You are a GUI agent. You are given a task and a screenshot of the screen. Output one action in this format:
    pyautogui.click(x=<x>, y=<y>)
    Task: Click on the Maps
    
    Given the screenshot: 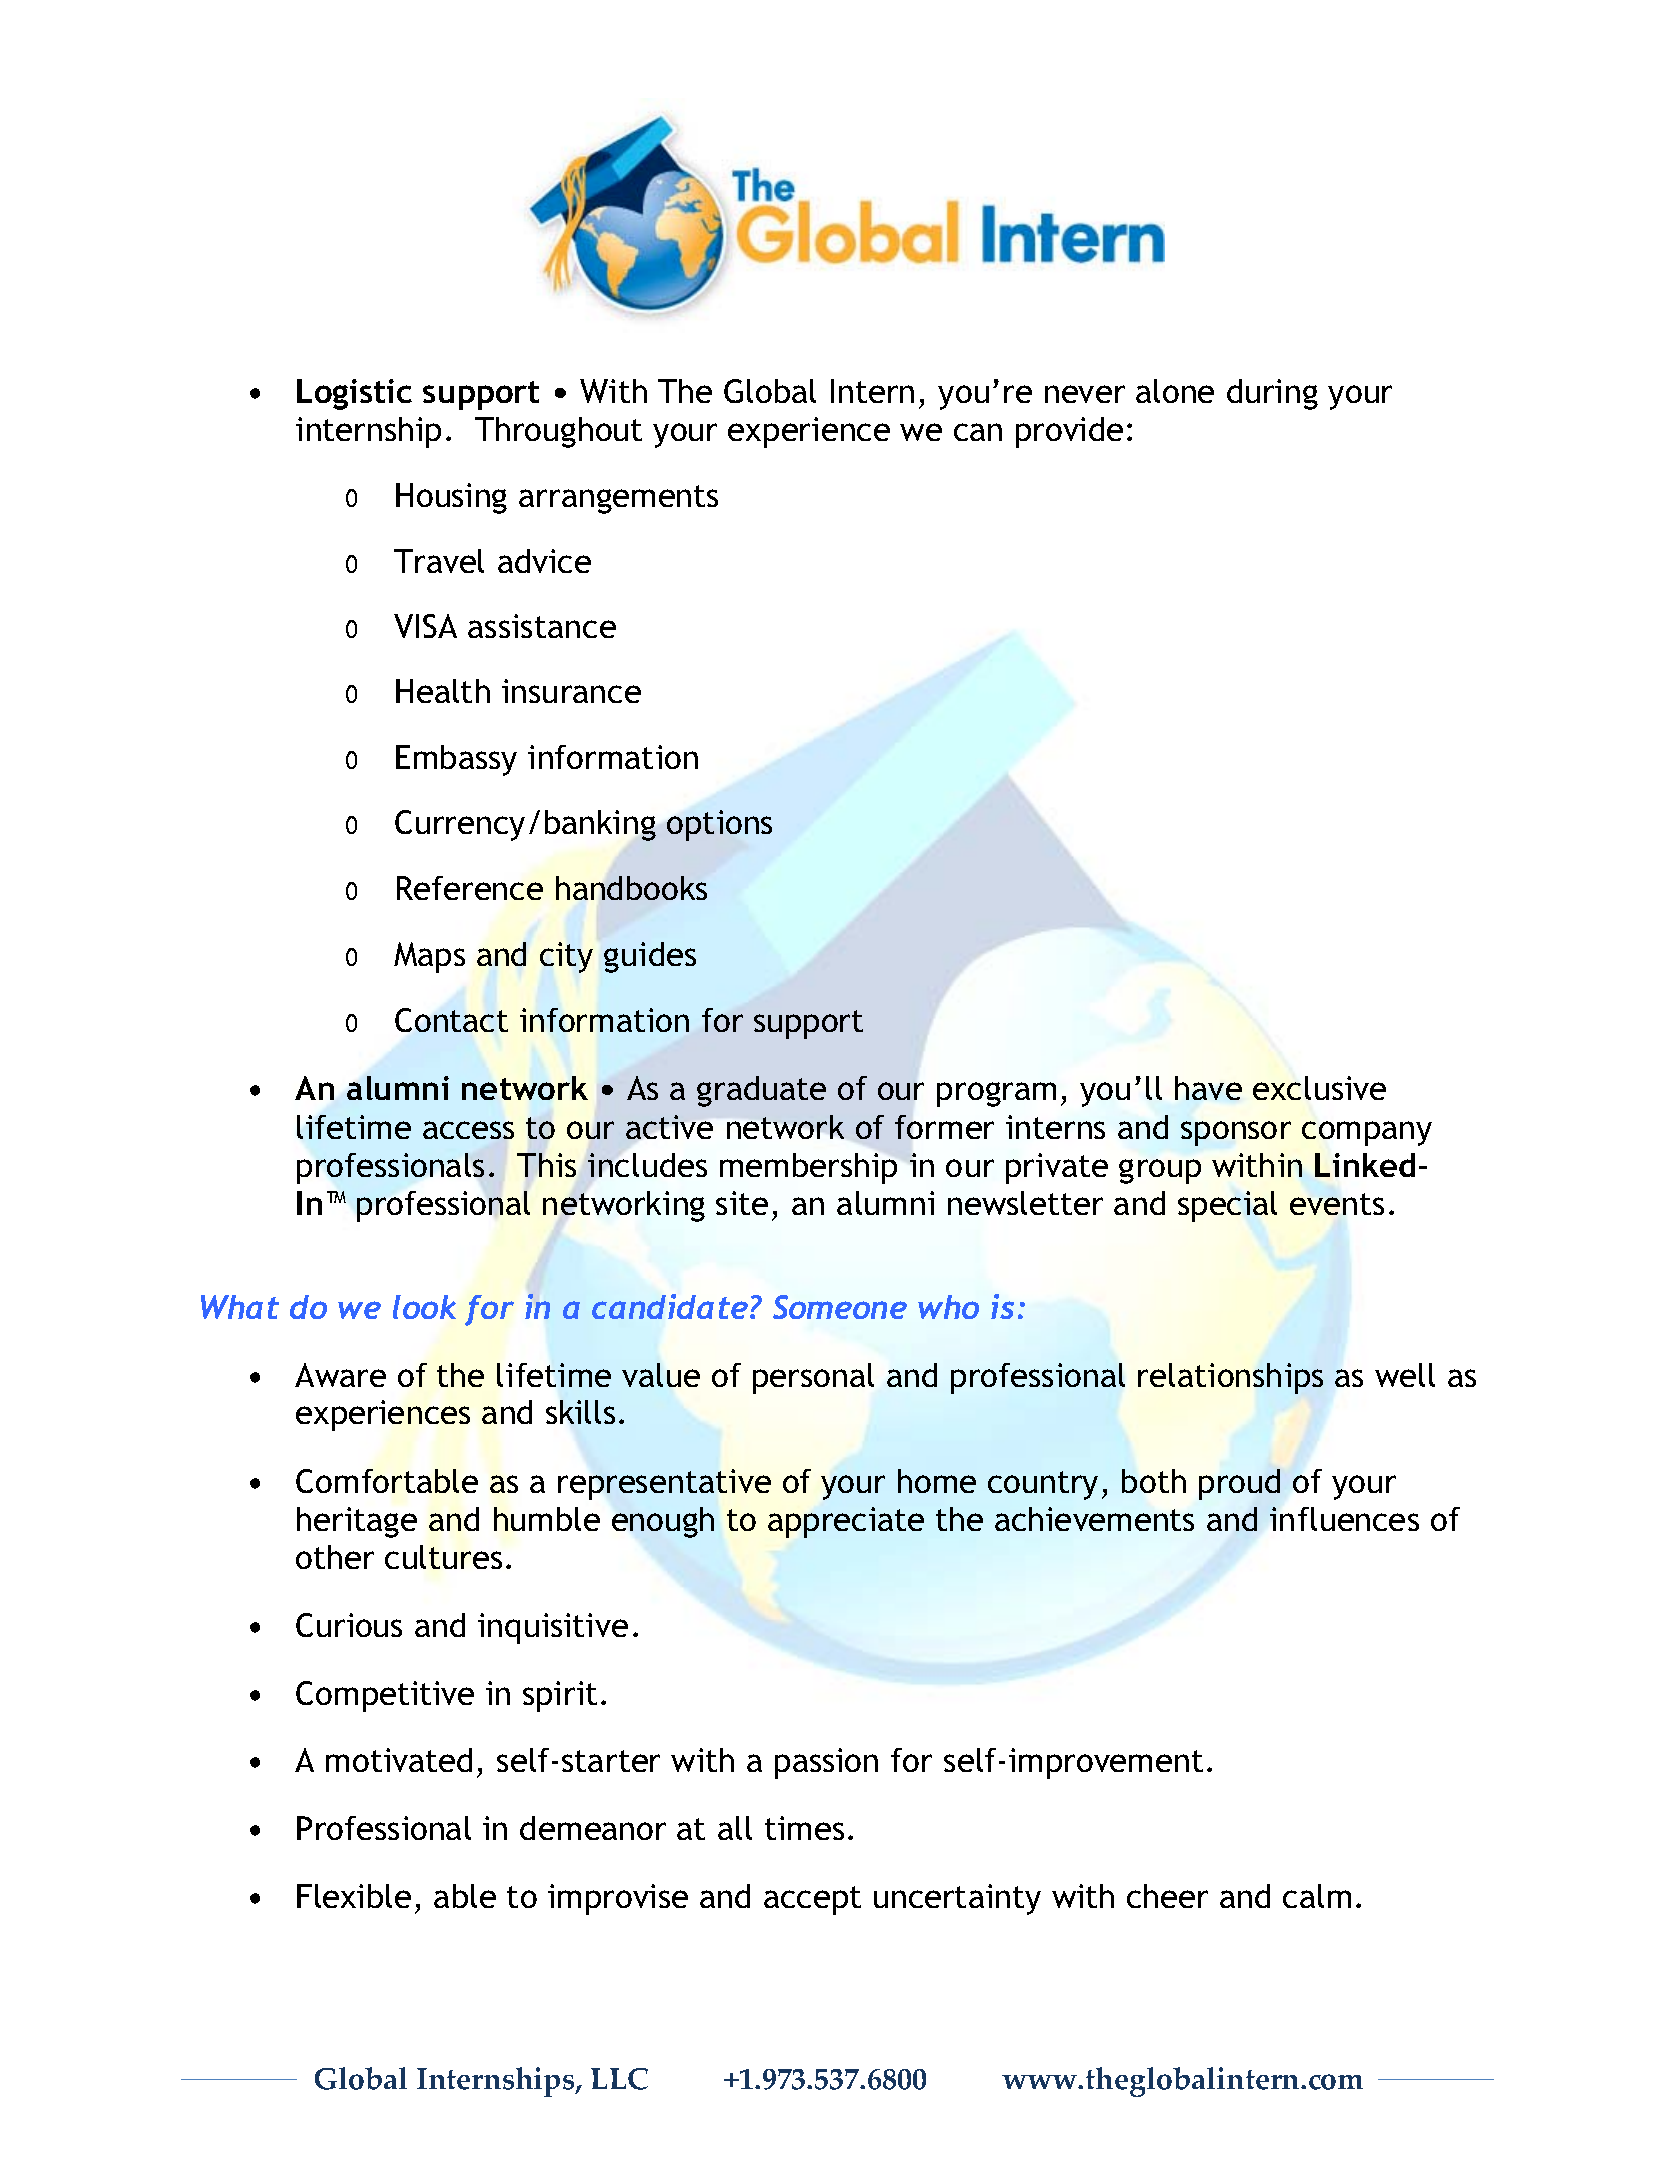 What is the action you would take?
    pyautogui.click(x=429, y=957)
